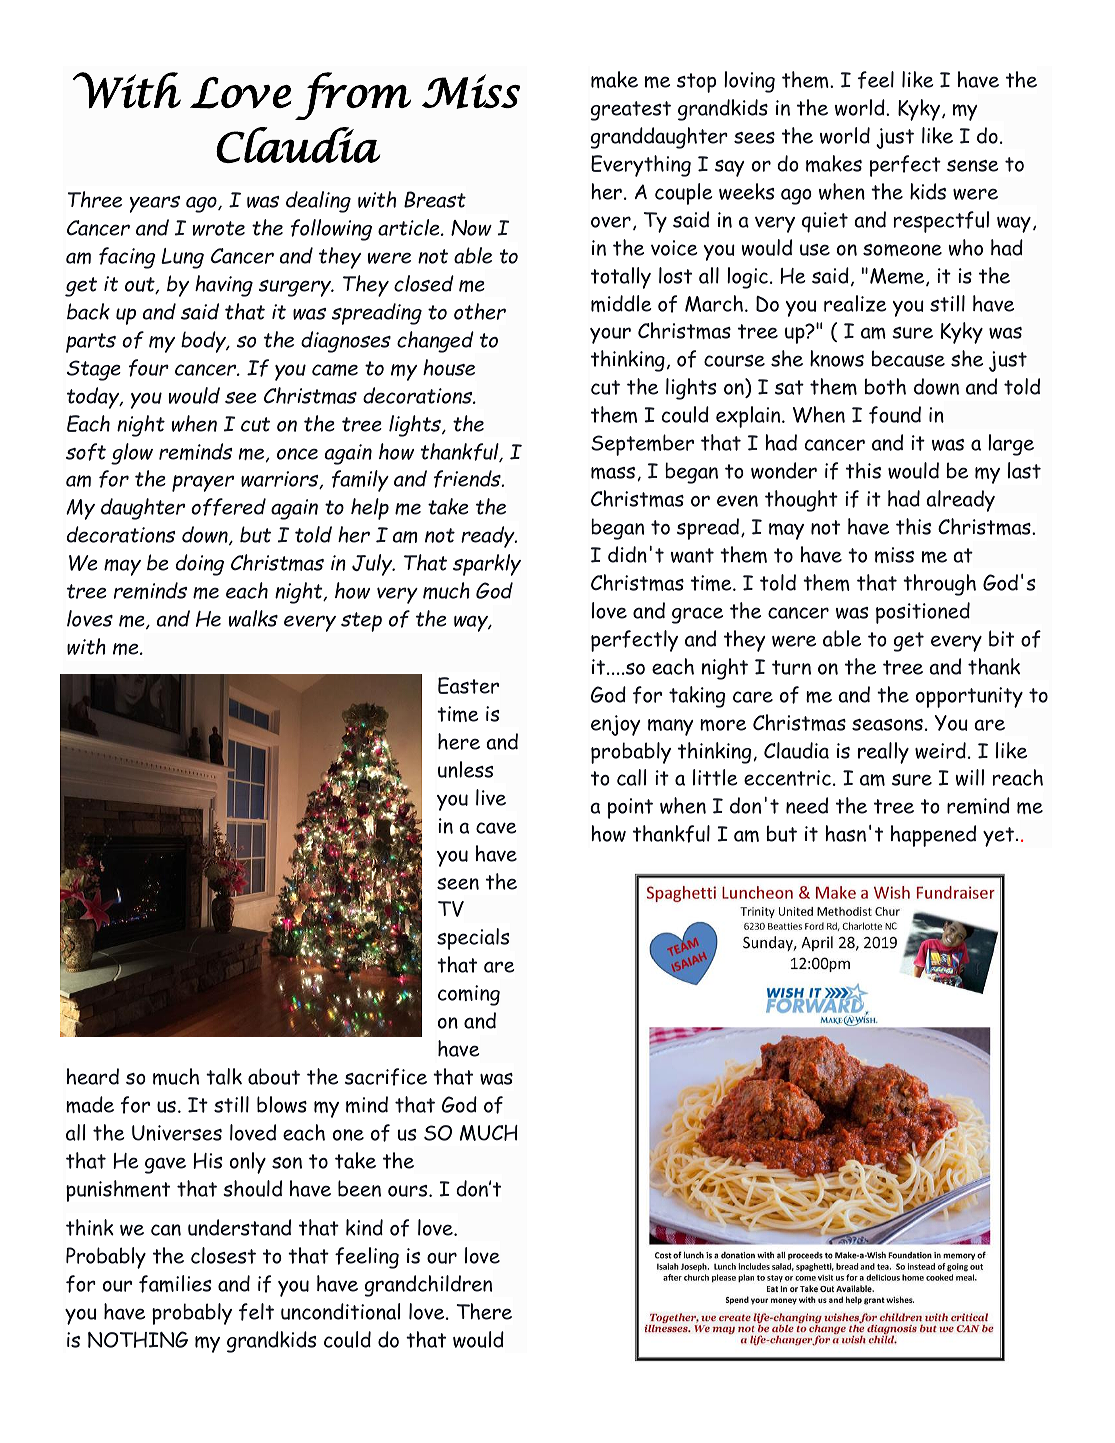  I want to click on grandchildren, so click(428, 1286).
